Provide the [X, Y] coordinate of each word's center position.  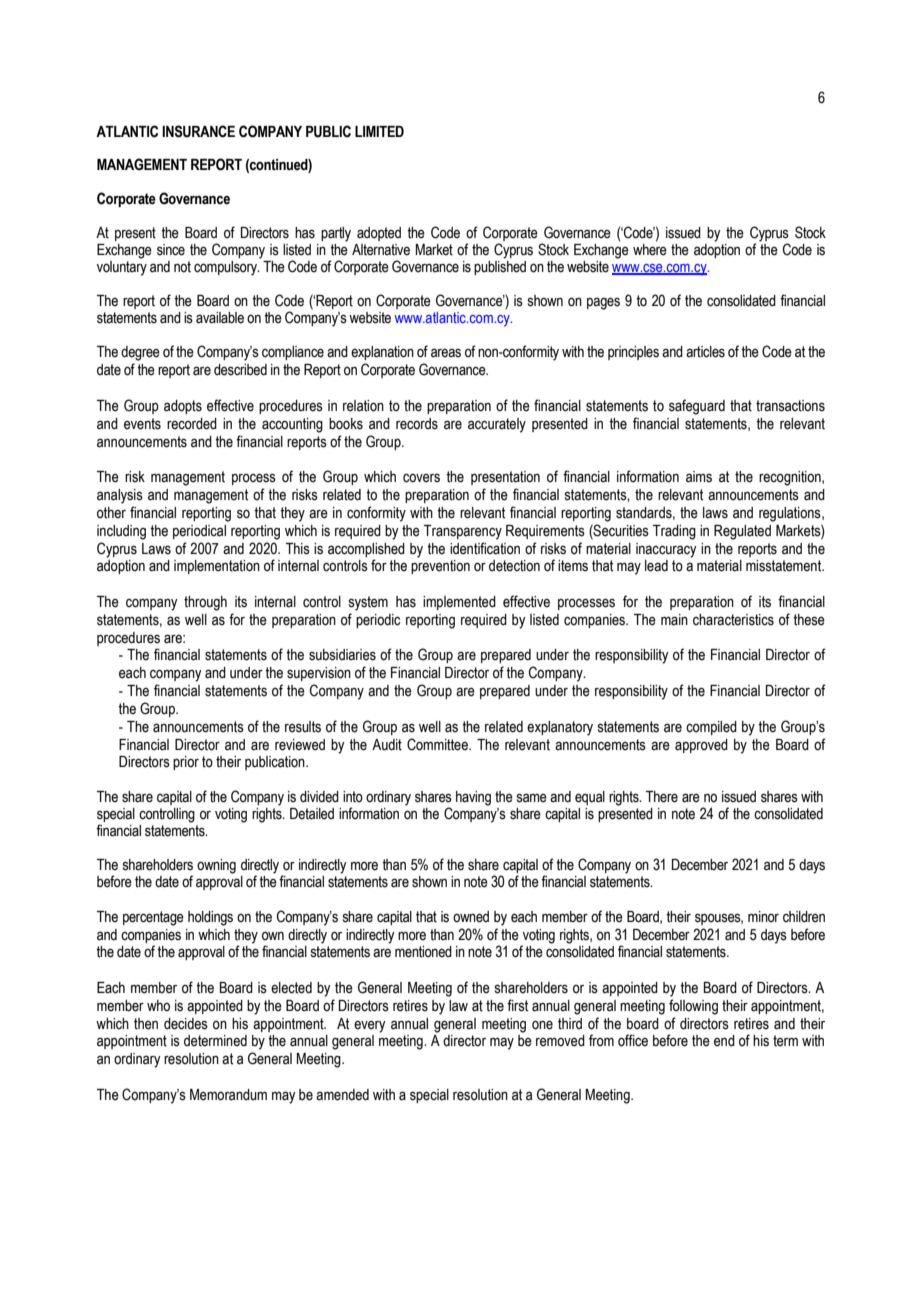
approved [701, 746]
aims [699, 477]
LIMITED [379, 131]
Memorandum [228, 1095]
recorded [192, 424]
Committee [438, 744]
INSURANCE [198, 131]
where [650, 250]
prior [186, 763]
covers [421, 478]
